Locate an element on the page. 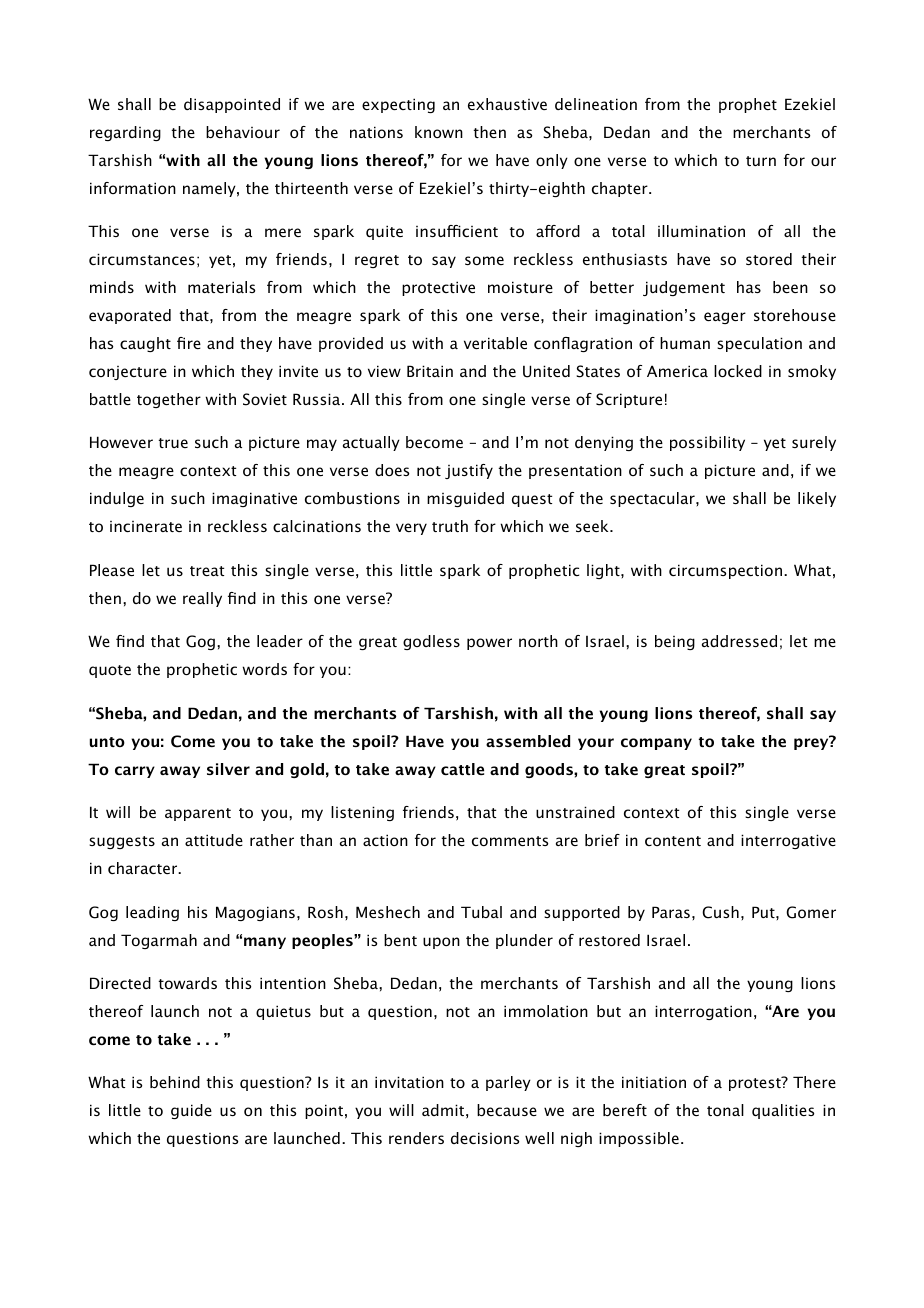 The width and height of the image is (924, 1308). turn is located at coordinates (761, 161).
